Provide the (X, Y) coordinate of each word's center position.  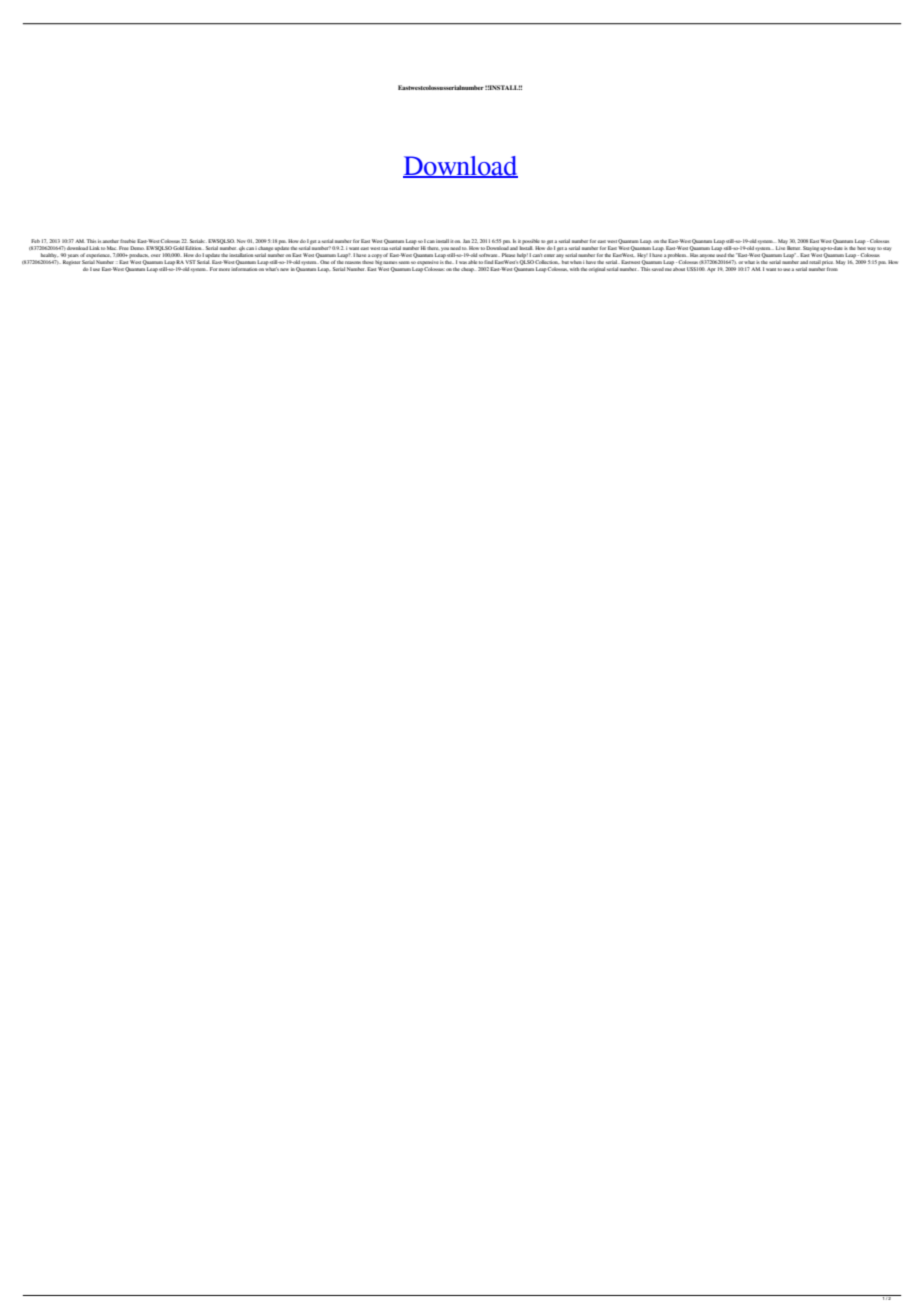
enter (549, 255)
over (156, 255)
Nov (241, 241)
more (224, 269)
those (368, 262)
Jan (466, 241)
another (110, 241)
